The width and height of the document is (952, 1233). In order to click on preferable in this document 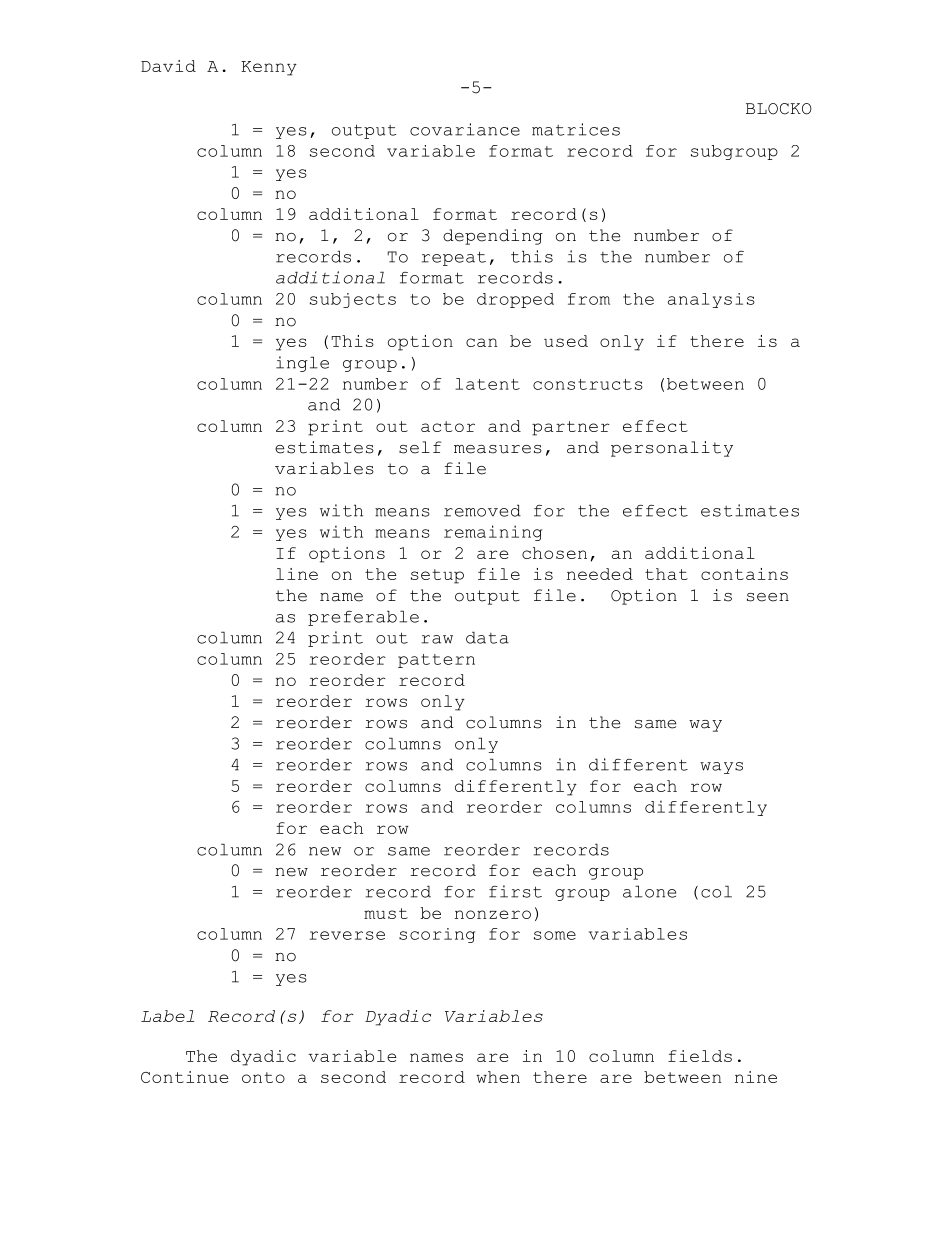, I will do `click(363, 618)`.
